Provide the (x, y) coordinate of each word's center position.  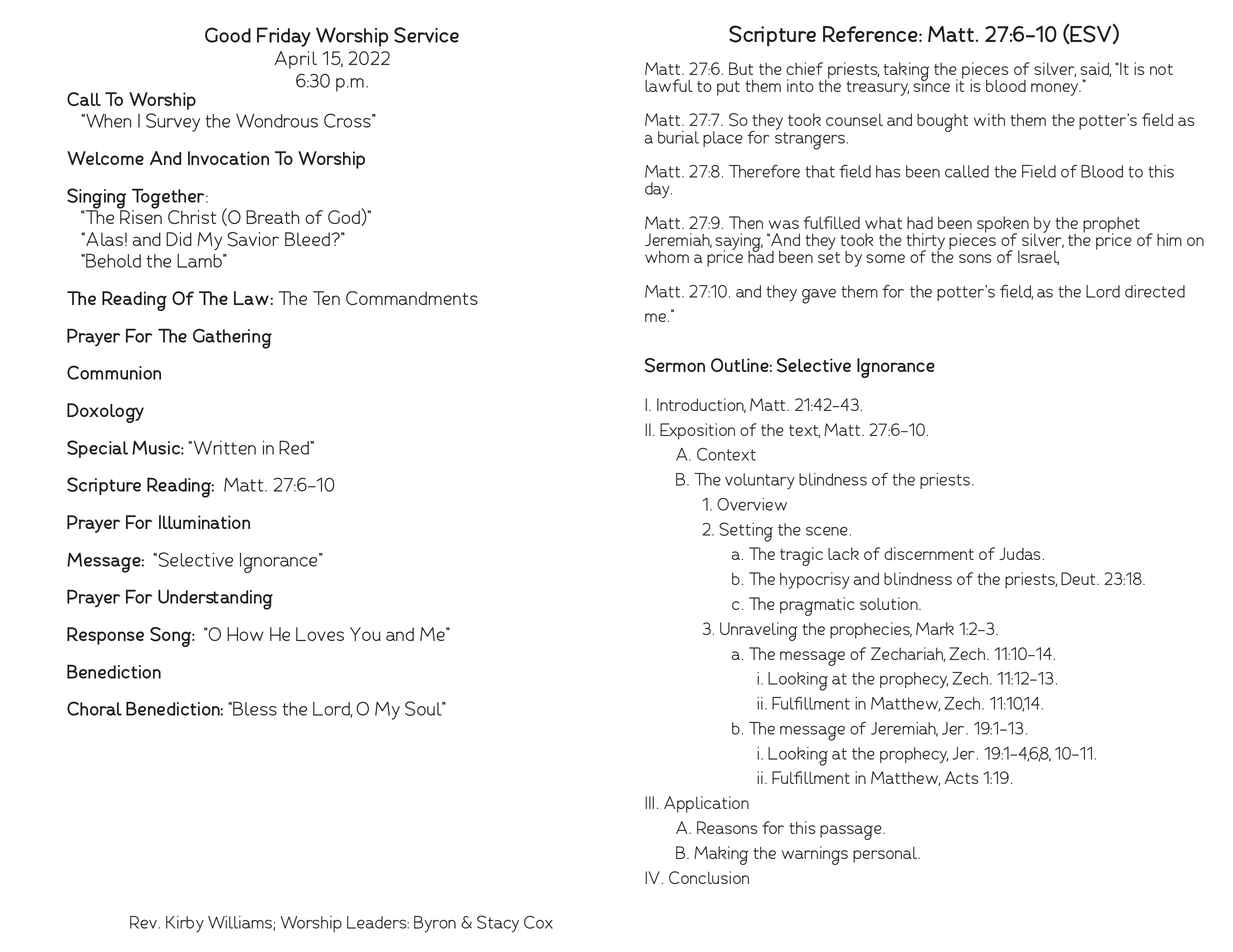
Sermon (675, 365)
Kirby (185, 924)
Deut (1079, 578)
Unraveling (758, 631)
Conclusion (709, 877)
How (245, 634)
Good (228, 35)
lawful (669, 85)
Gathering (232, 339)
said (1095, 69)
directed (1155, 291)
